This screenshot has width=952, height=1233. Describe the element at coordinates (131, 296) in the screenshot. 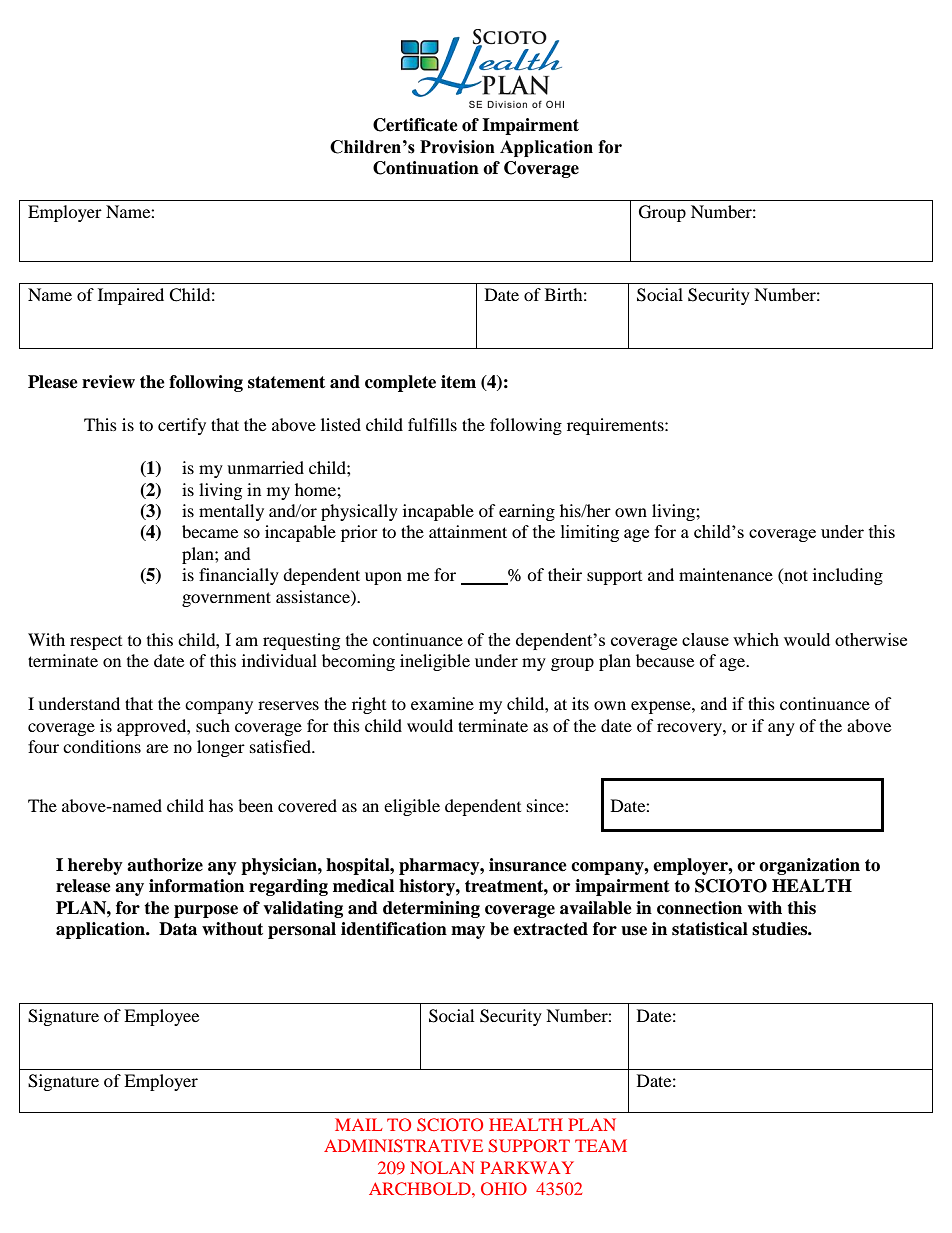

I see `Impaired` at that location.
